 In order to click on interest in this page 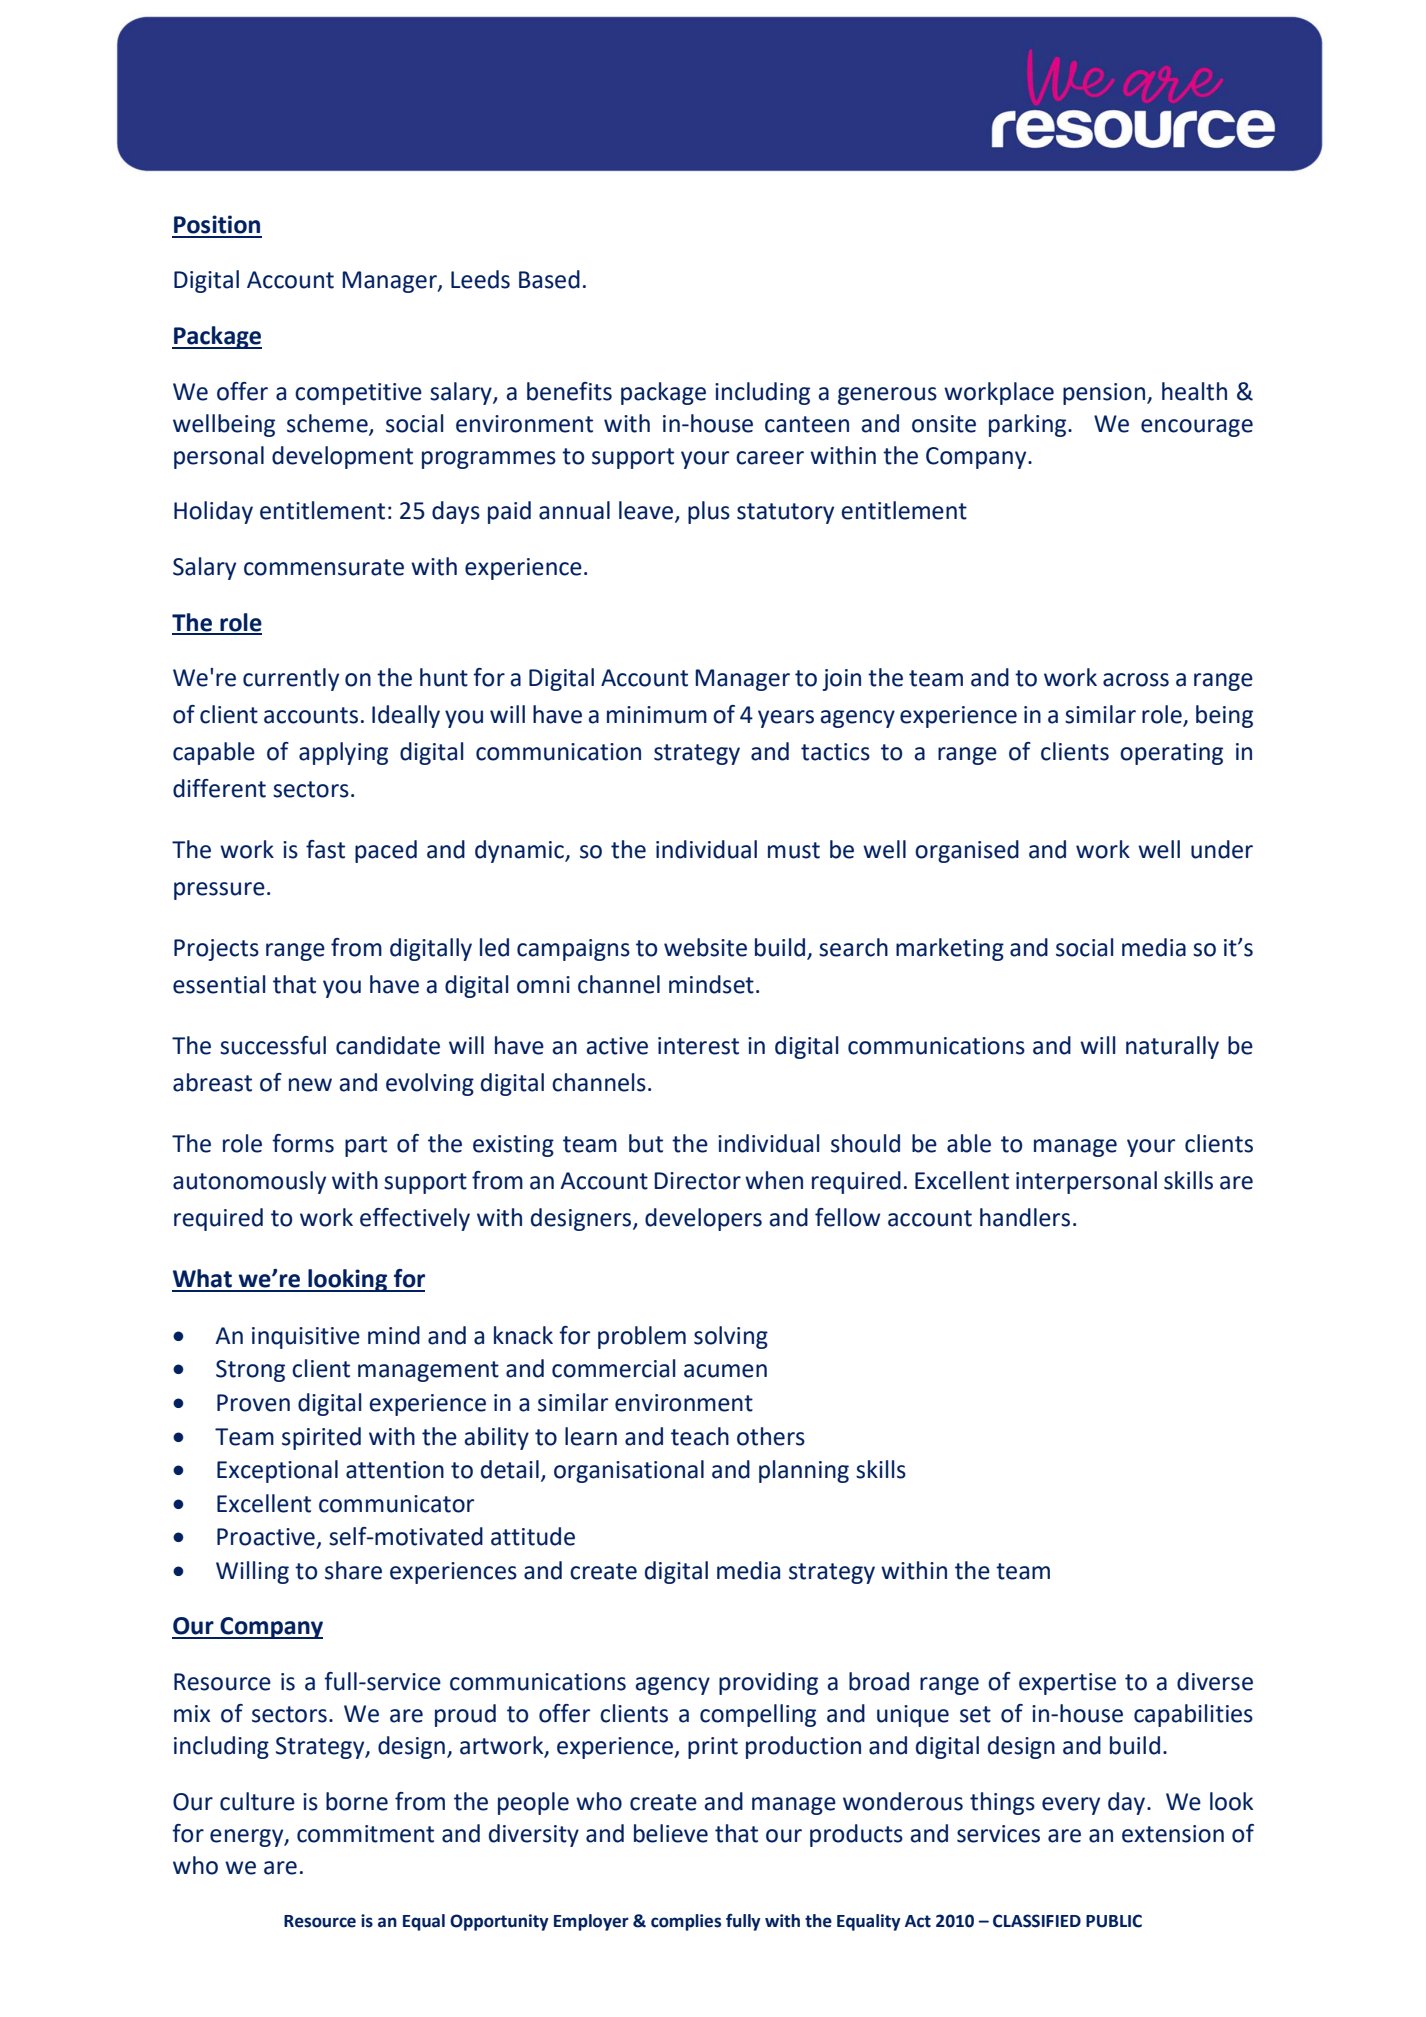, I will do `click(698, 1046)`.
